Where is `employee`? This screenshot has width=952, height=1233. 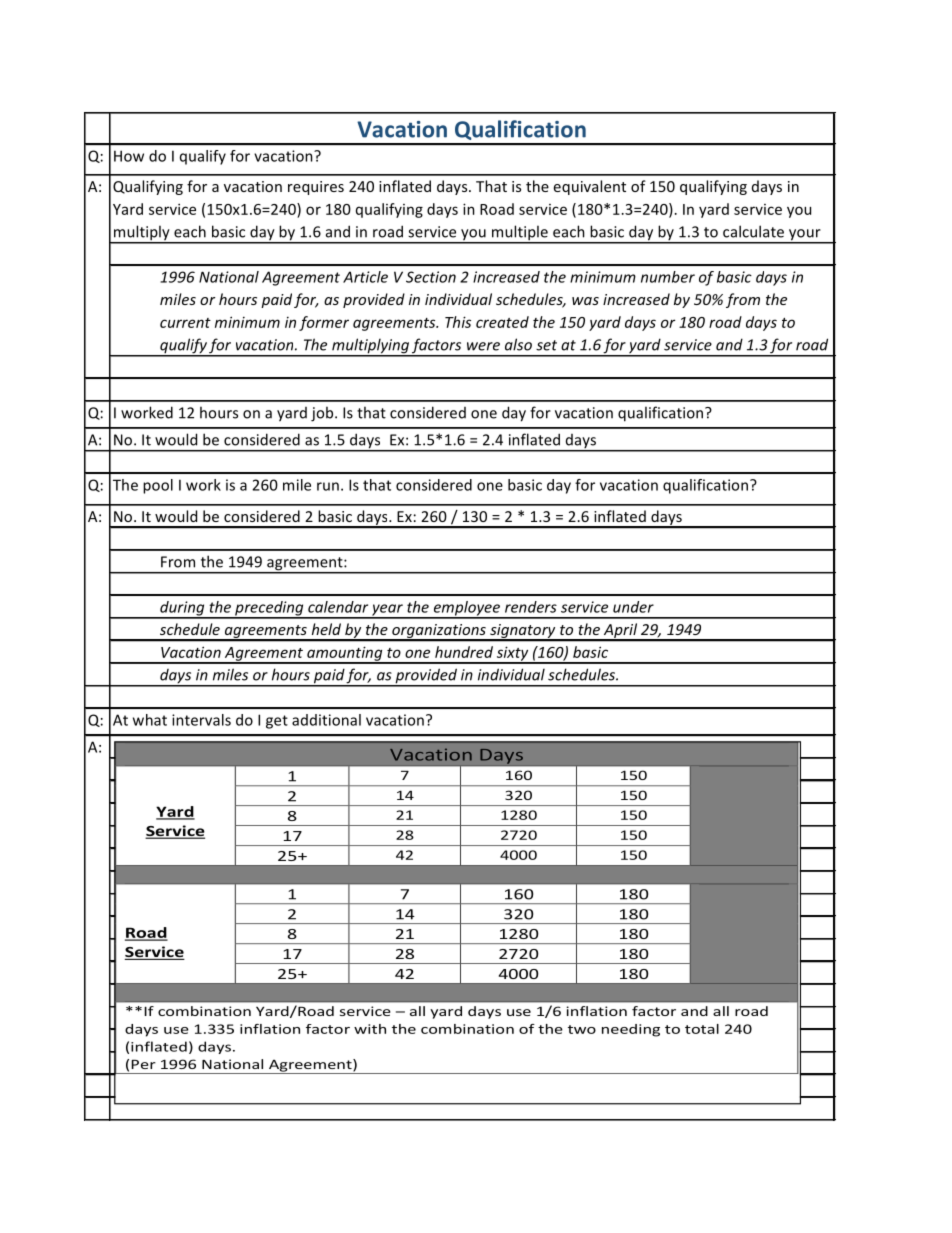
employee is located at coordinates (467, 609).
